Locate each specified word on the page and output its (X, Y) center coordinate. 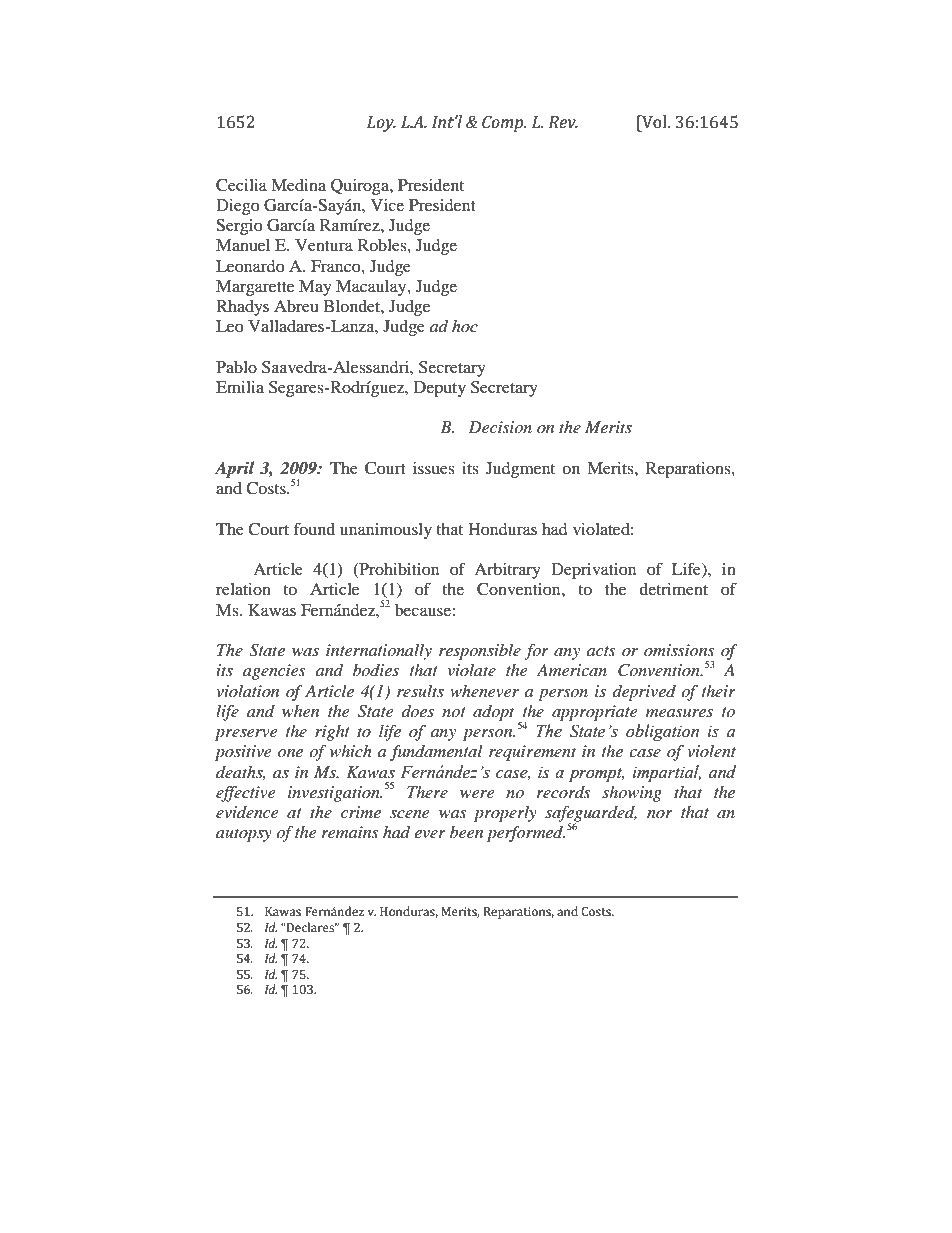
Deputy (440, 389)
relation (243, 589)
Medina (298, 185)
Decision (500, 427)
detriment (673, 589)
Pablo (236, 367)
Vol (654, 122)
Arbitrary (507, 571)
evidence (247, 812)
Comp (504, 123)
